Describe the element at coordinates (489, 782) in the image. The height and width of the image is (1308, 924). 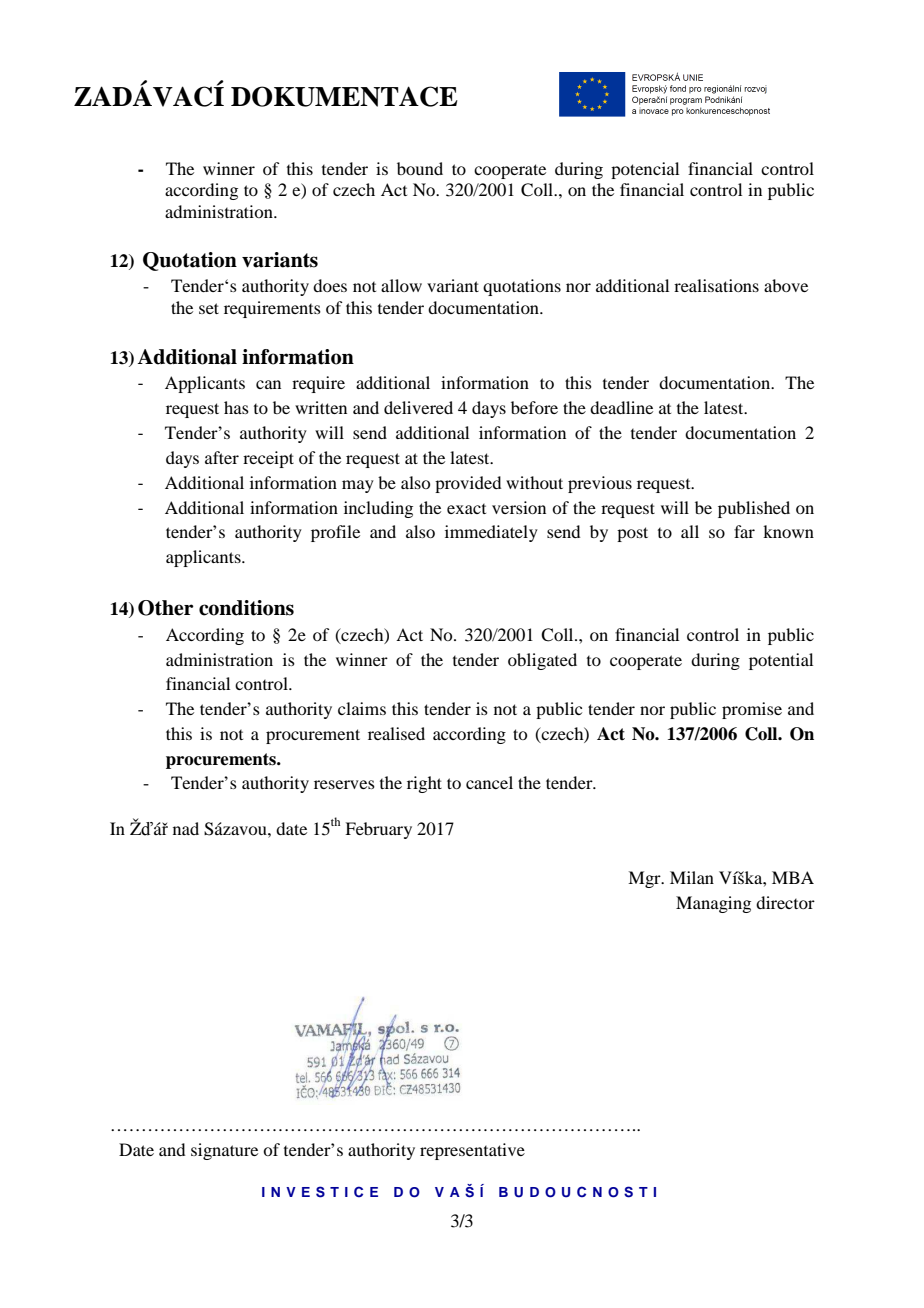
I see `cancel` at that location.
